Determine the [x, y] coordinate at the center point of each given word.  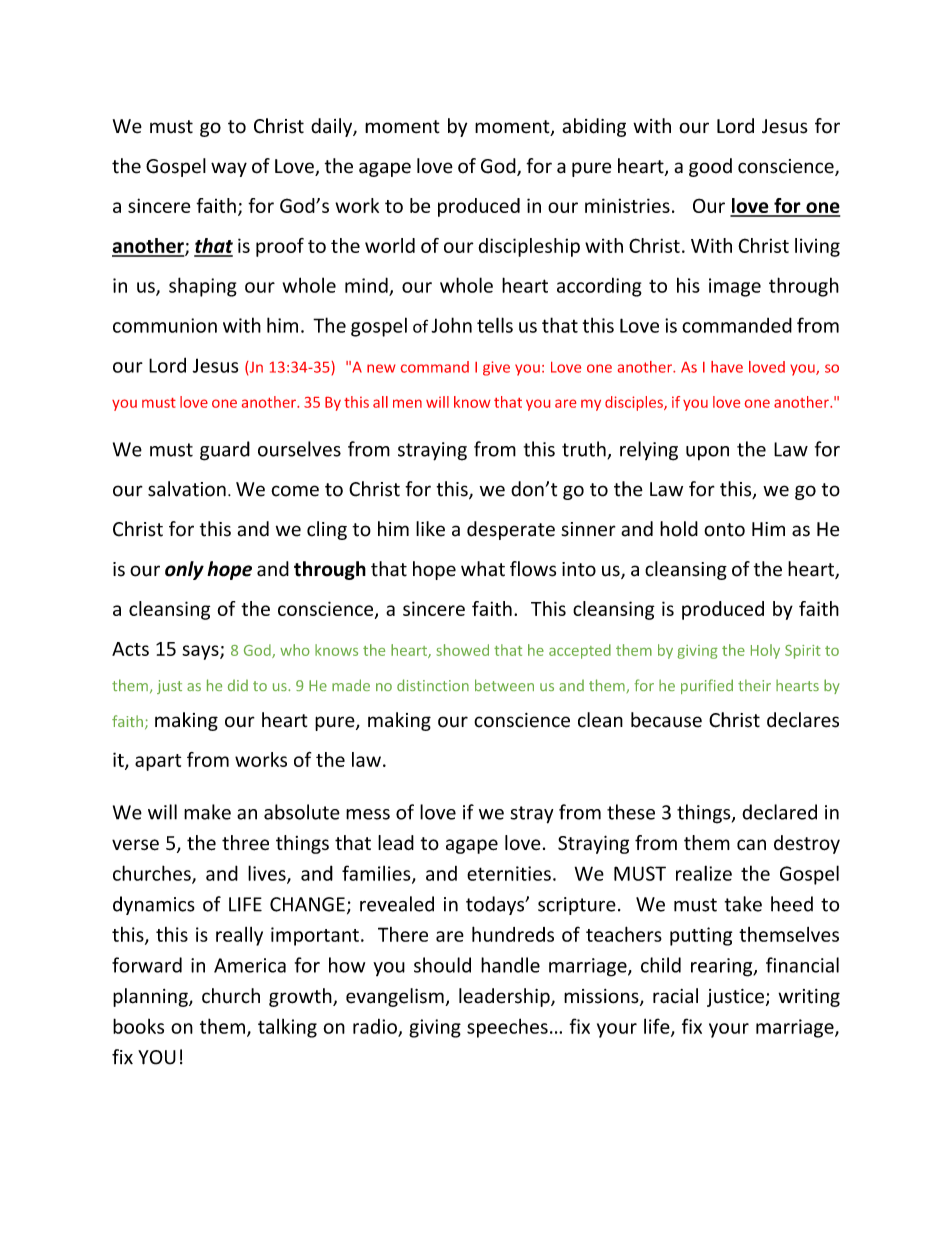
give [496, 368]
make [207, 812]
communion [165, 325]
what [483, 569]
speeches [507, 1028]
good [710, 167]
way [229, 169]
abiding [594, 127]
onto [724, 530]
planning [151, 997]
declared [779, 812]
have [727, 367]
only [184, 570]
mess [368, 814]
